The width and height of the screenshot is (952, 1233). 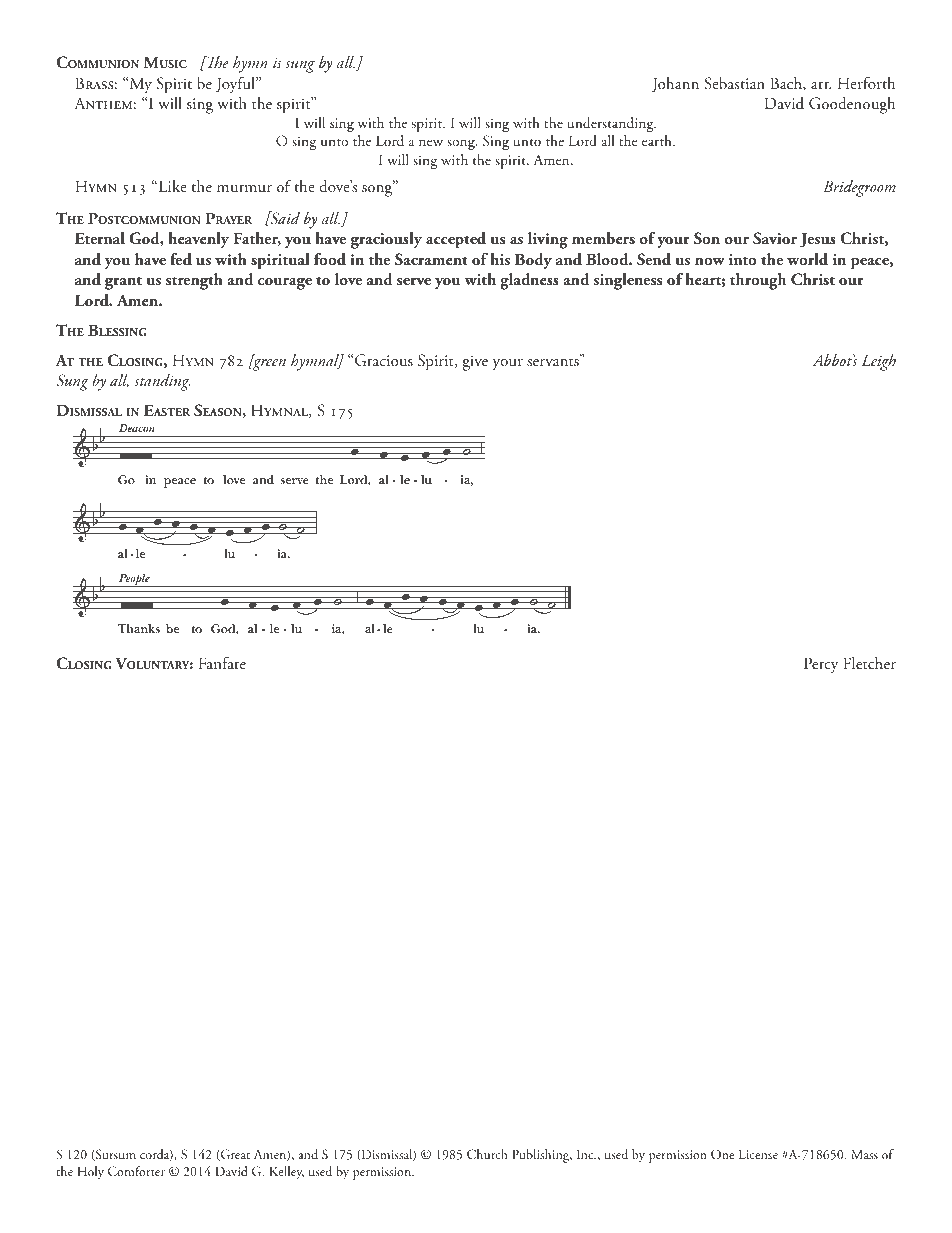 What do you see at coordinates (487, 1154) in the screenshot?
I see `Church` at bounding box center [487, 1154].
